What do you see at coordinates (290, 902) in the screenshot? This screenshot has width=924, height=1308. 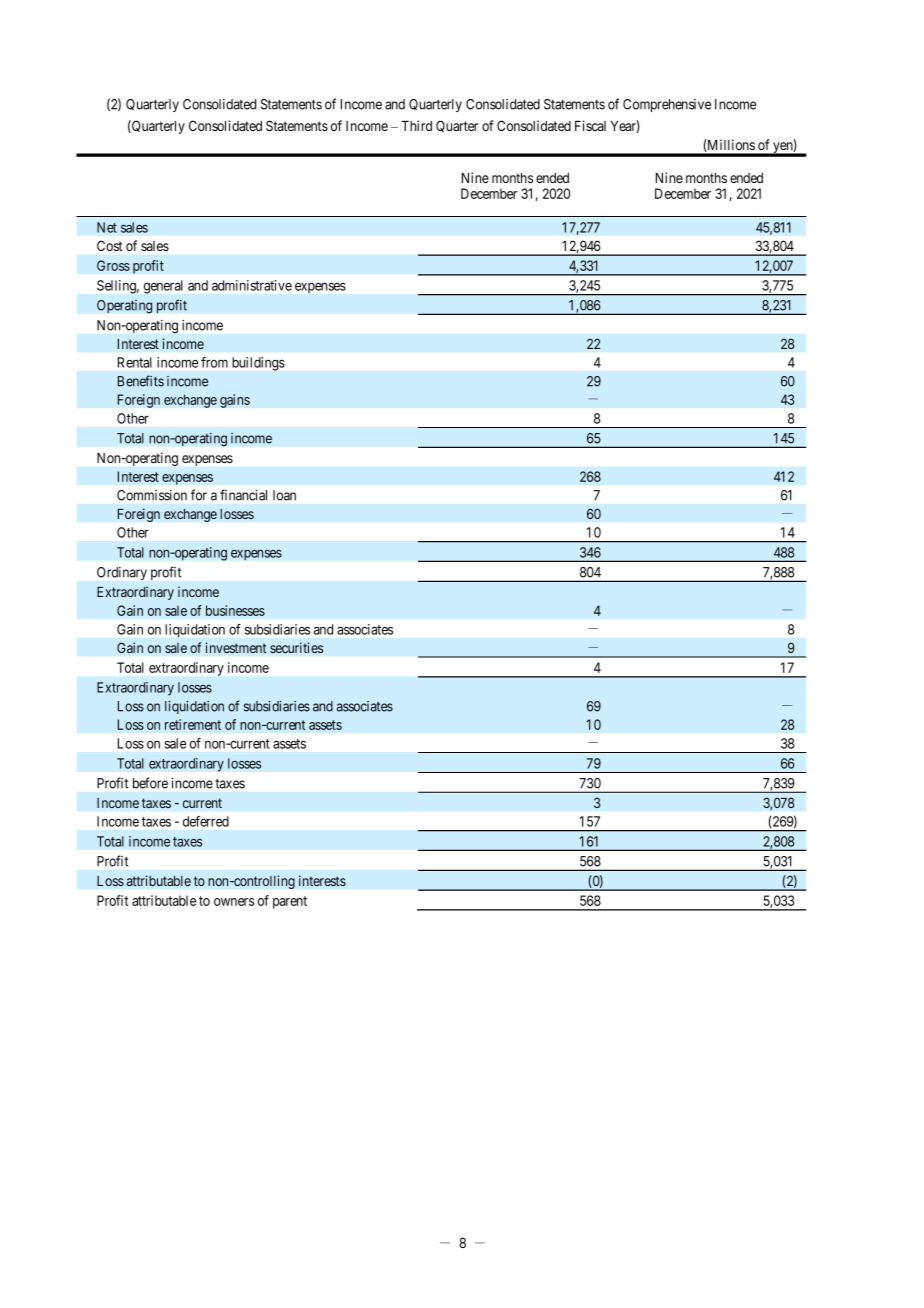 I see `parent` at bounding box center [290, 902].
